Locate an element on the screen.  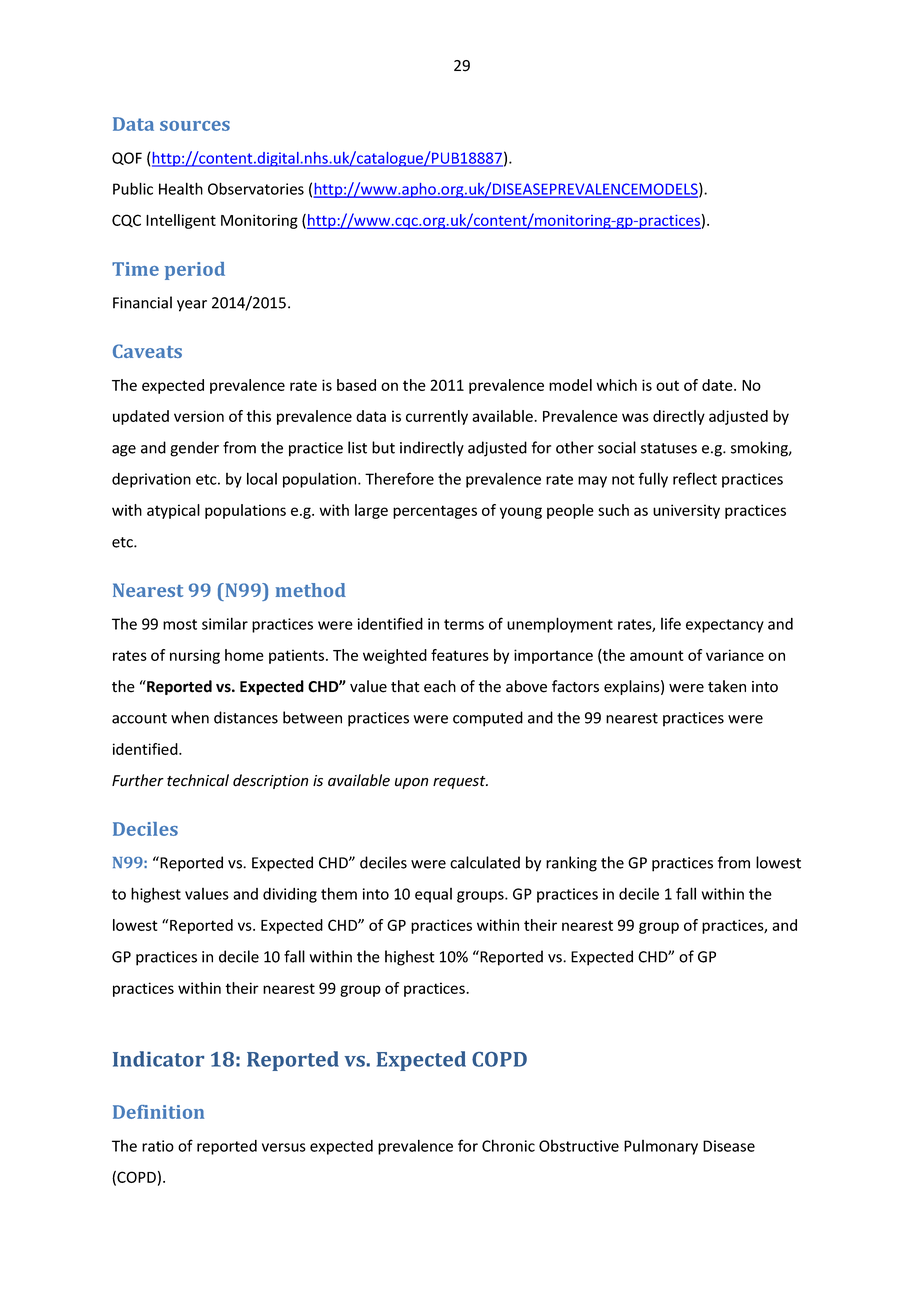
sources is located at coordinates (195, 126).
